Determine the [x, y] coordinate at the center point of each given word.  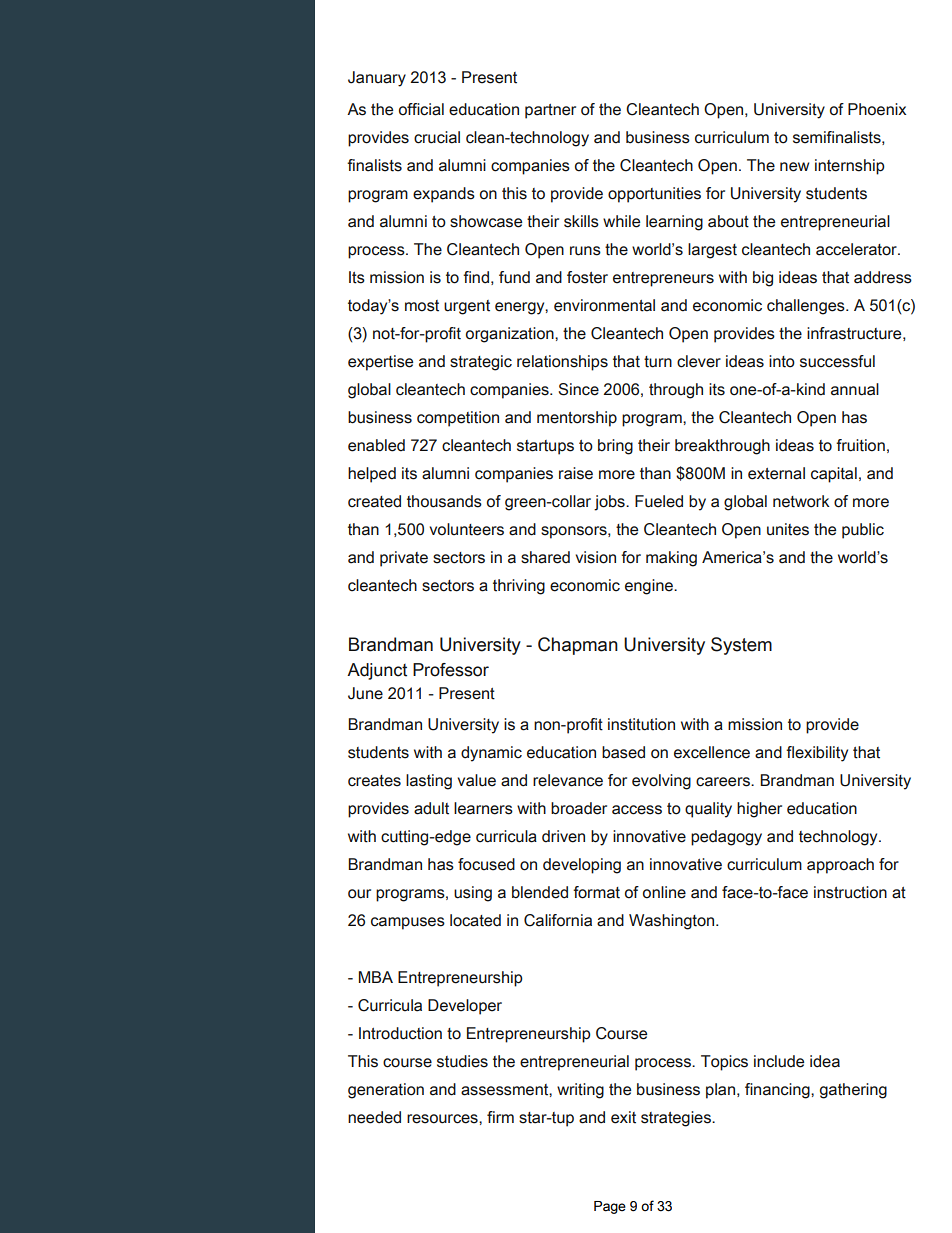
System [741, 646]
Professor [451, 670]
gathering [853, 1091]
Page [610, 1207]
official [421, 109]
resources [443, 1119]
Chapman [578, 646]
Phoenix [877, 109]
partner [550, 111]
